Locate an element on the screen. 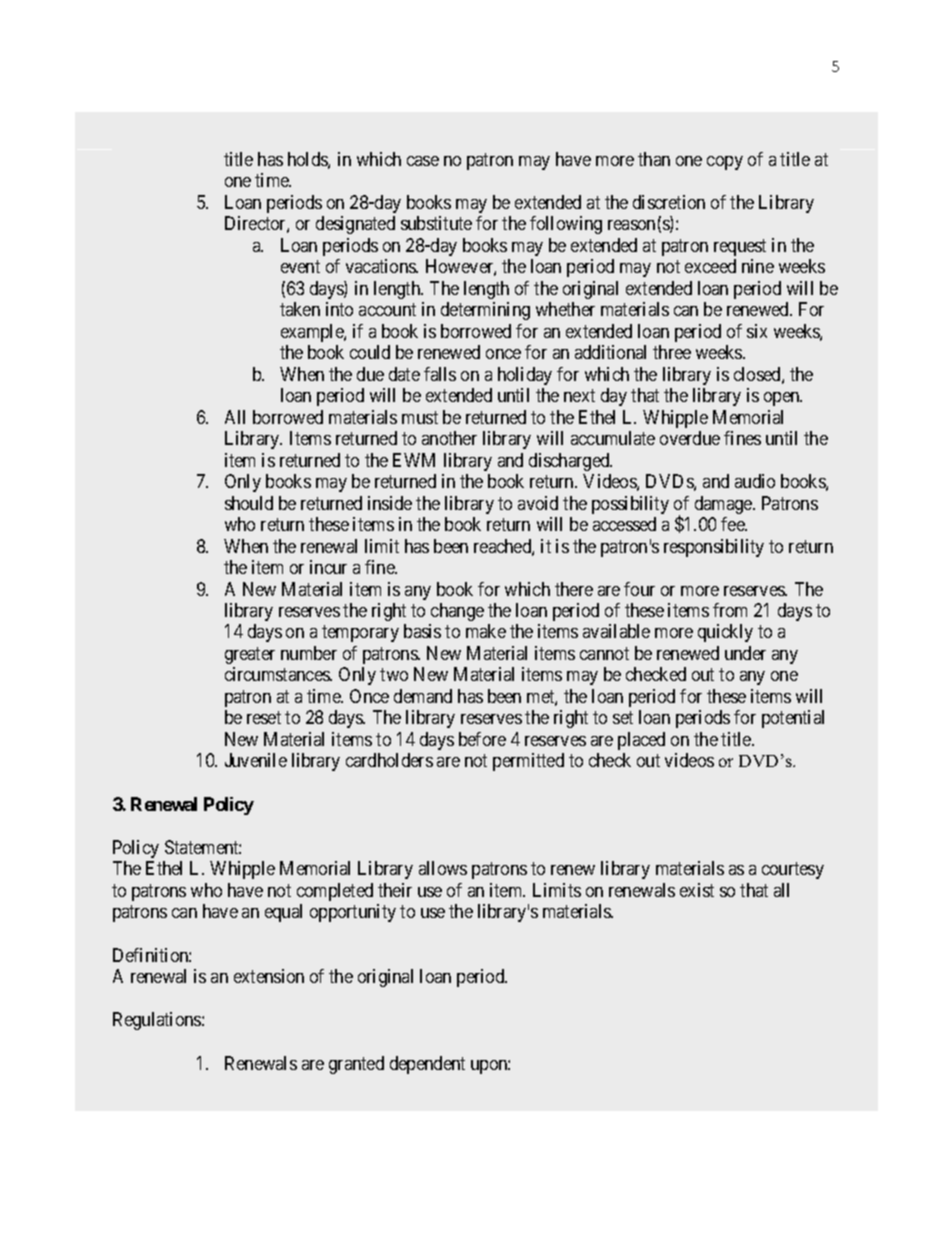 The height and width of the screenshot is (1233, 952). another is located at coordinates (449, 438).
